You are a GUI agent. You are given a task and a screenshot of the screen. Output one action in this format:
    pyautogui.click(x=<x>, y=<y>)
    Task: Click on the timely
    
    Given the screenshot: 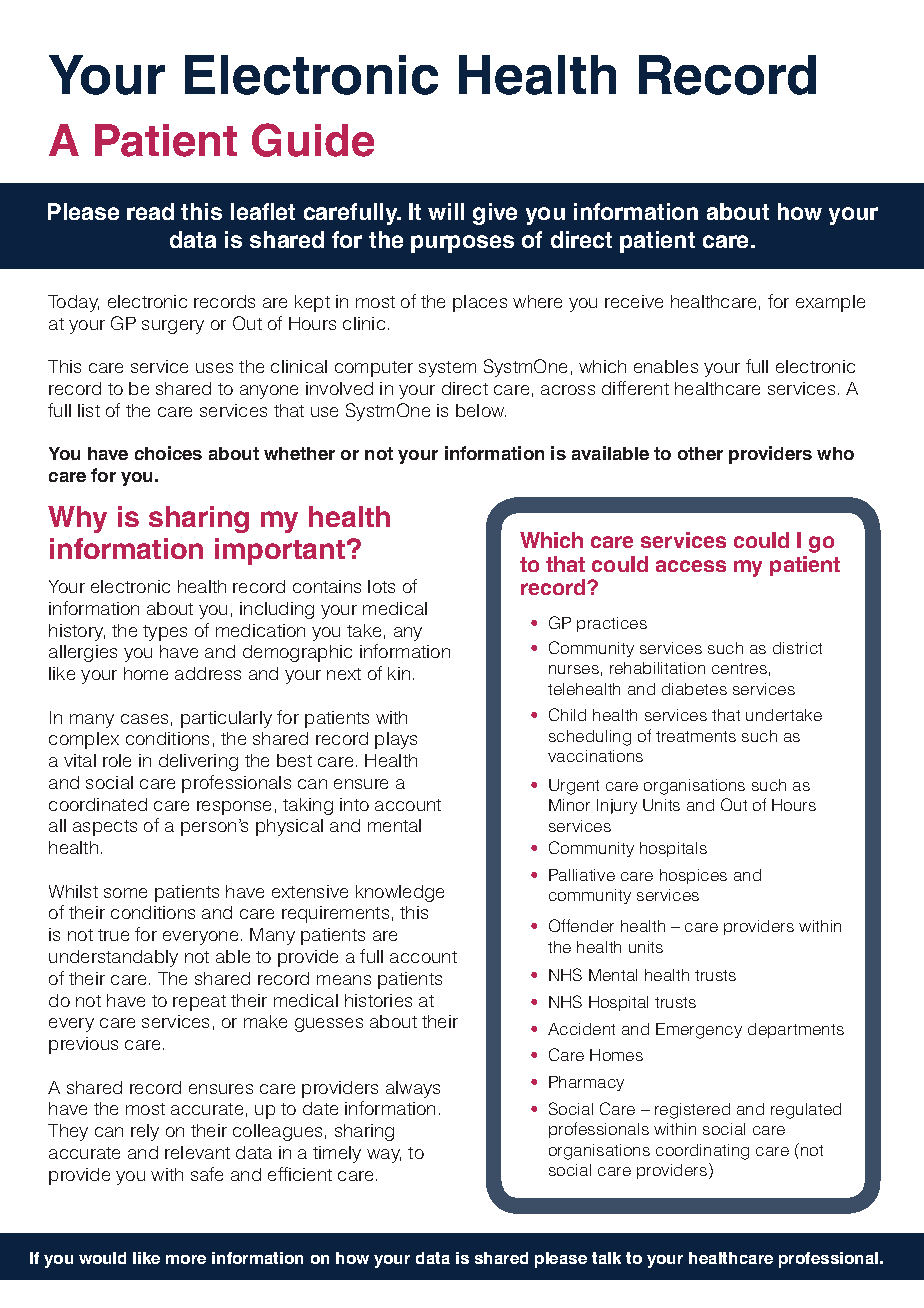 What is the action you would take?
    pyautogui.click(x=337, y=1154)
